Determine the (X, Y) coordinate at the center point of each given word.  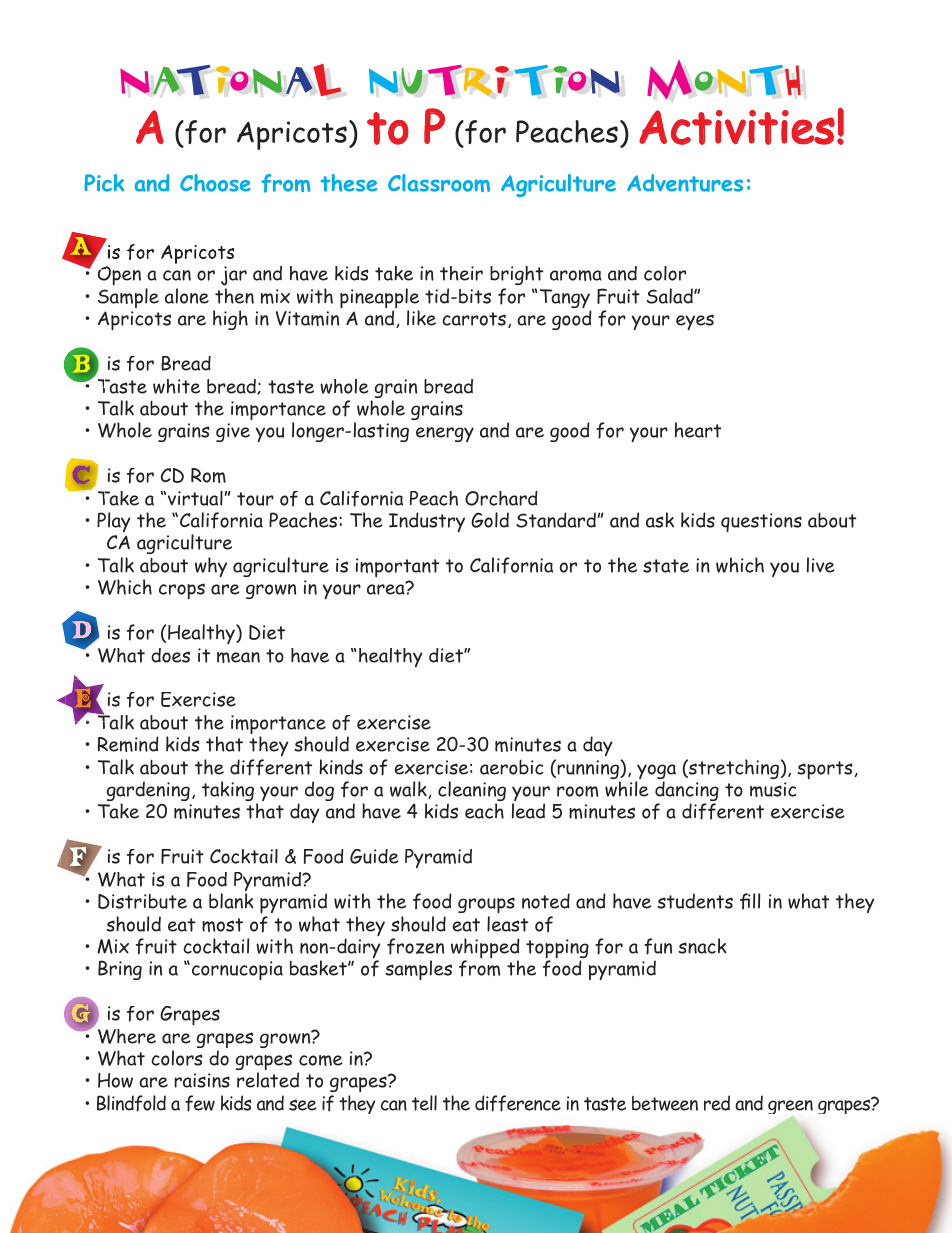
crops (182, 591)
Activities (737, 127)
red (717, 1103)
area (387, 589)
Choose (215, 183)
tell (424, 1103)
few (200, 1103)
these (349, 183)
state (666, 566)
